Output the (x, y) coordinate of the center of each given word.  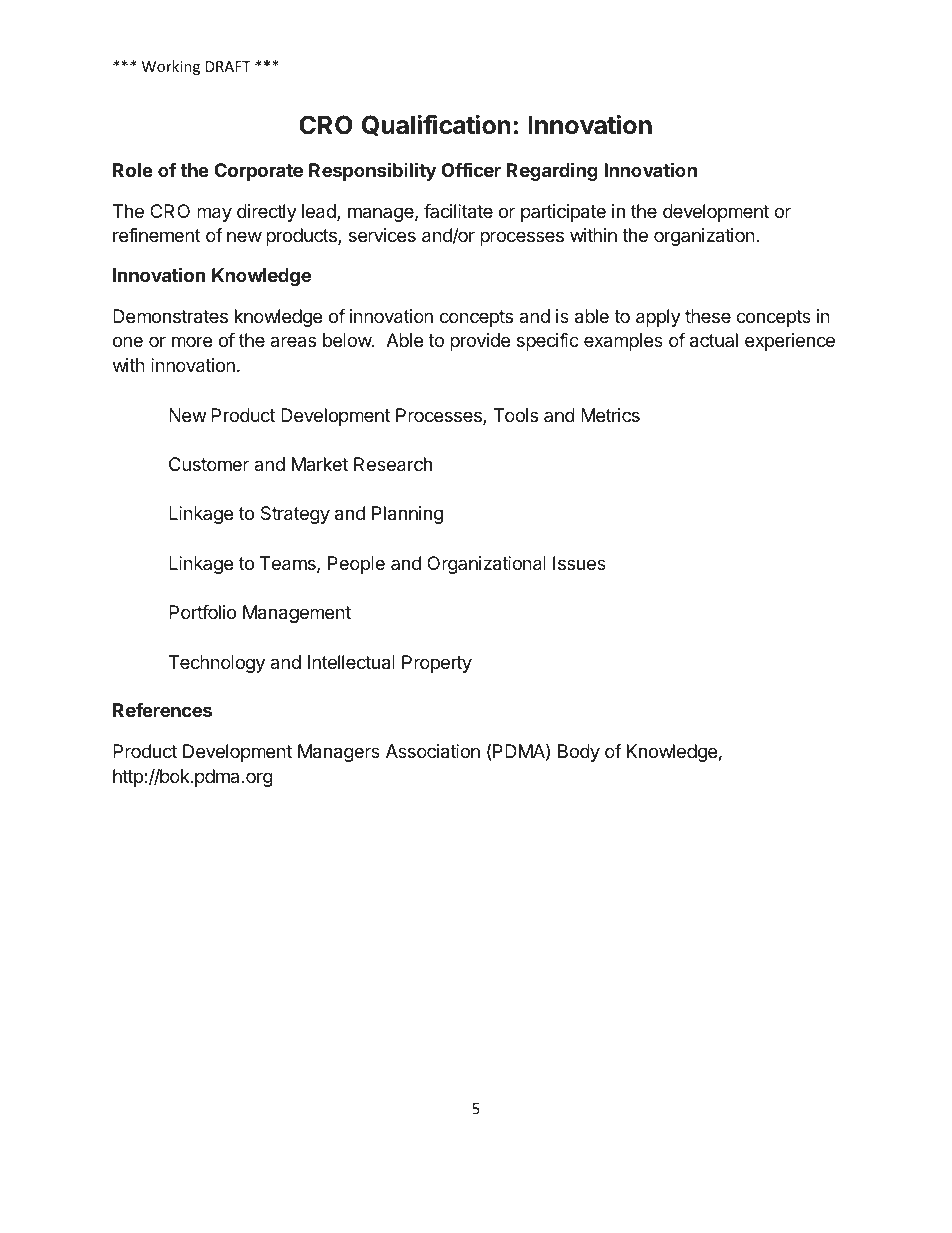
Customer (209, 464)
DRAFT (228, 66)
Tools (515, 415)
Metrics (610, 415)
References (162, 710)
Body (579, 753)
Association (433, 751)
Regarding (552, 171)
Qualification (436, 125)
